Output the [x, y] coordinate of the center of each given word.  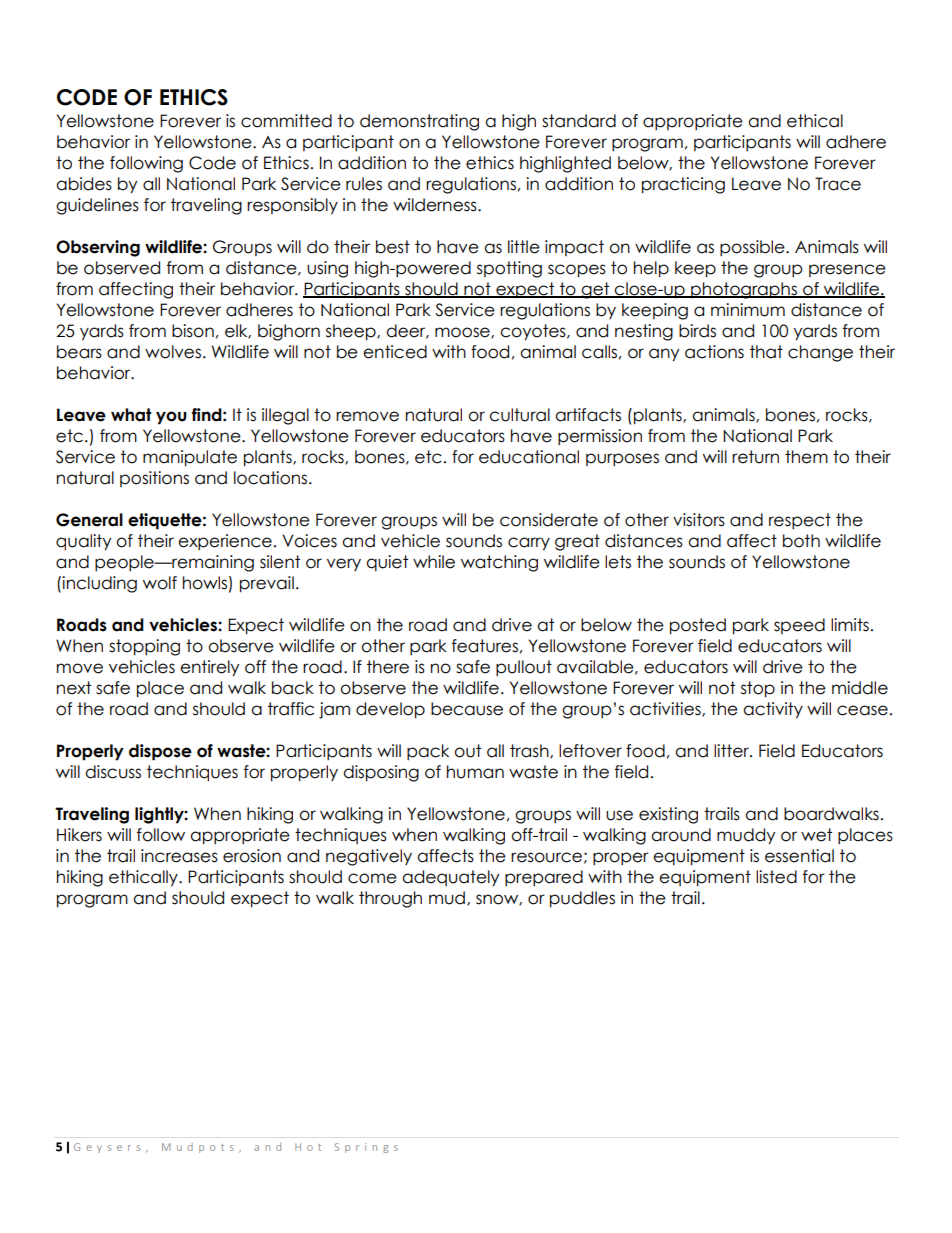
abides [84, 184]
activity [773, 710]
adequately [450, 878]
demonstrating [419, 122]
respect [800, 521]
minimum [748, 310]
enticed [395, 352]
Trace [838, 184]
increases [179, 856]
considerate [549, 520]
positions [154, 479]
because [467, 709]
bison [193, 331]
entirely [209, 668]
